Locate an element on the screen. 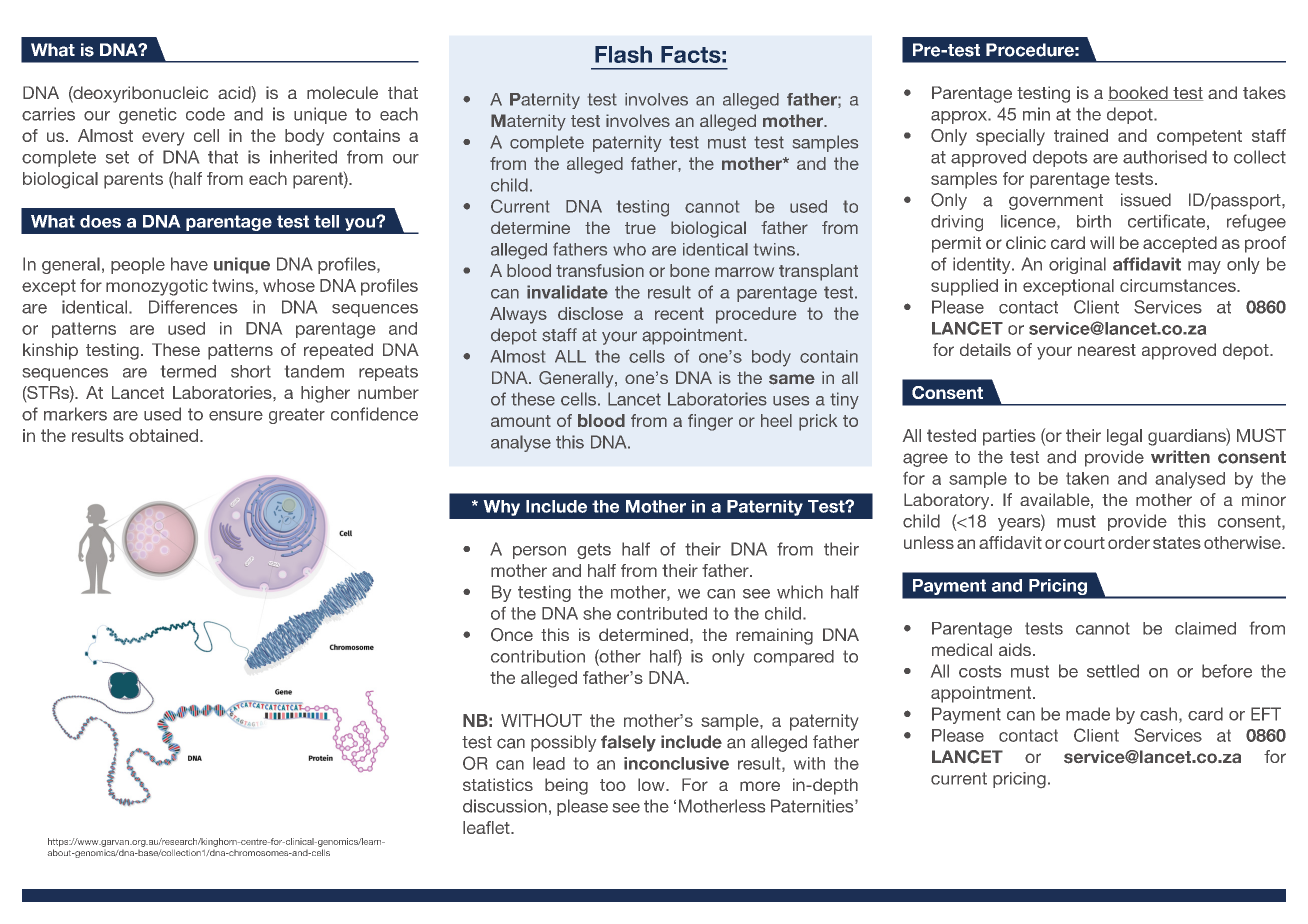  legal is located at coordinates (1124, 437).
